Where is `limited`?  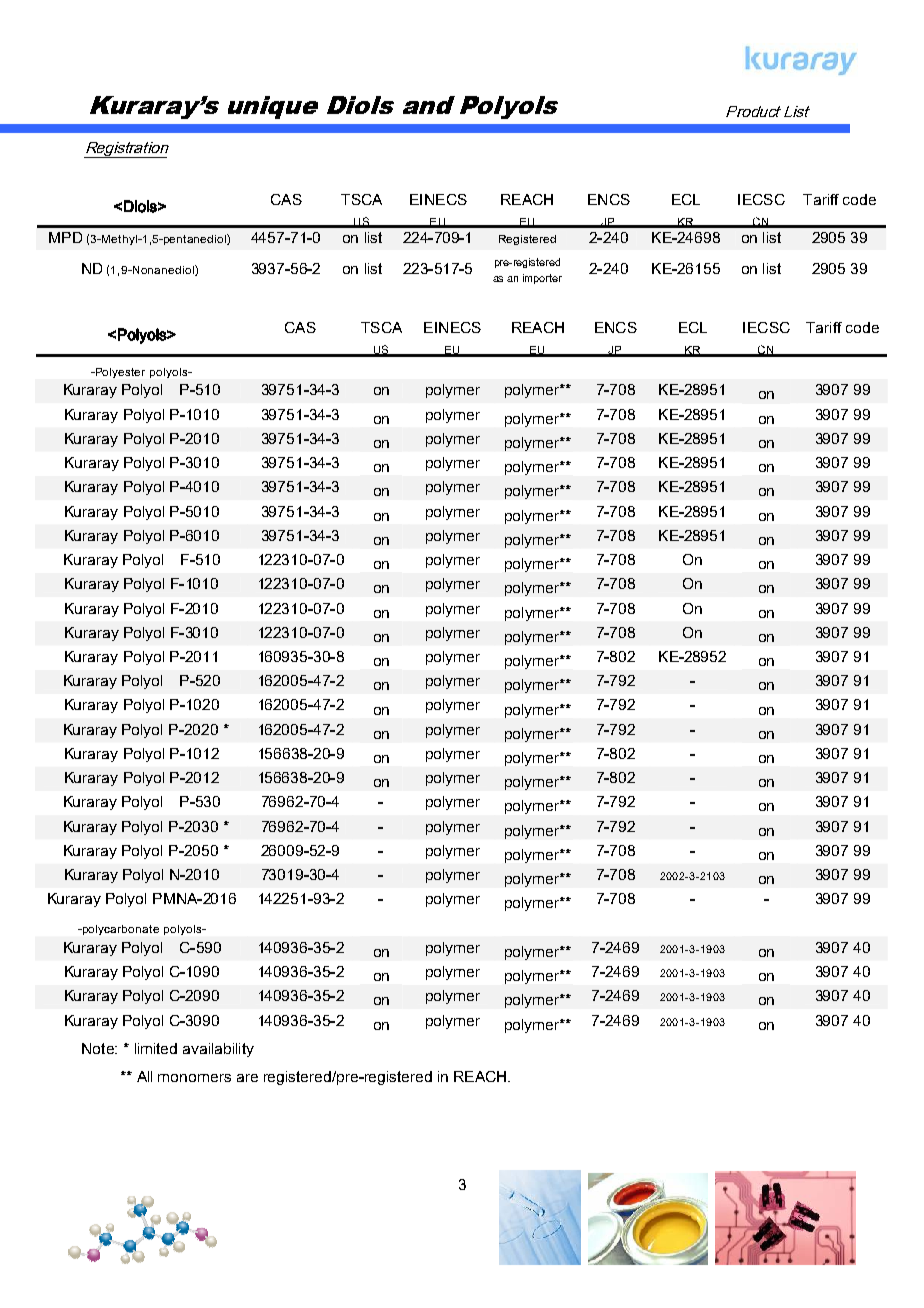 limited is located at coordinates (156, 1048).
